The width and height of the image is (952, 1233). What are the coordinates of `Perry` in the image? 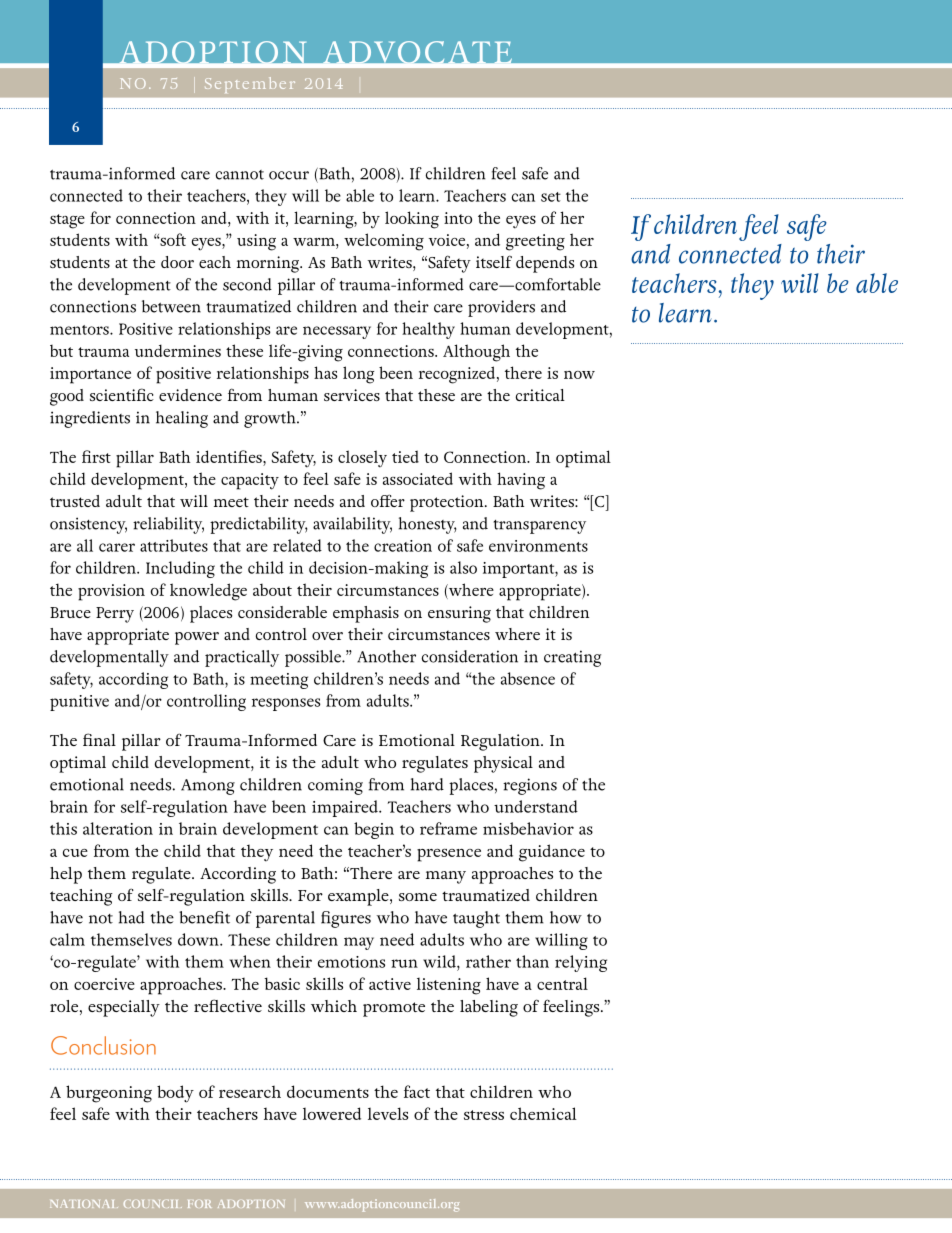 It's located at (115, 615).
